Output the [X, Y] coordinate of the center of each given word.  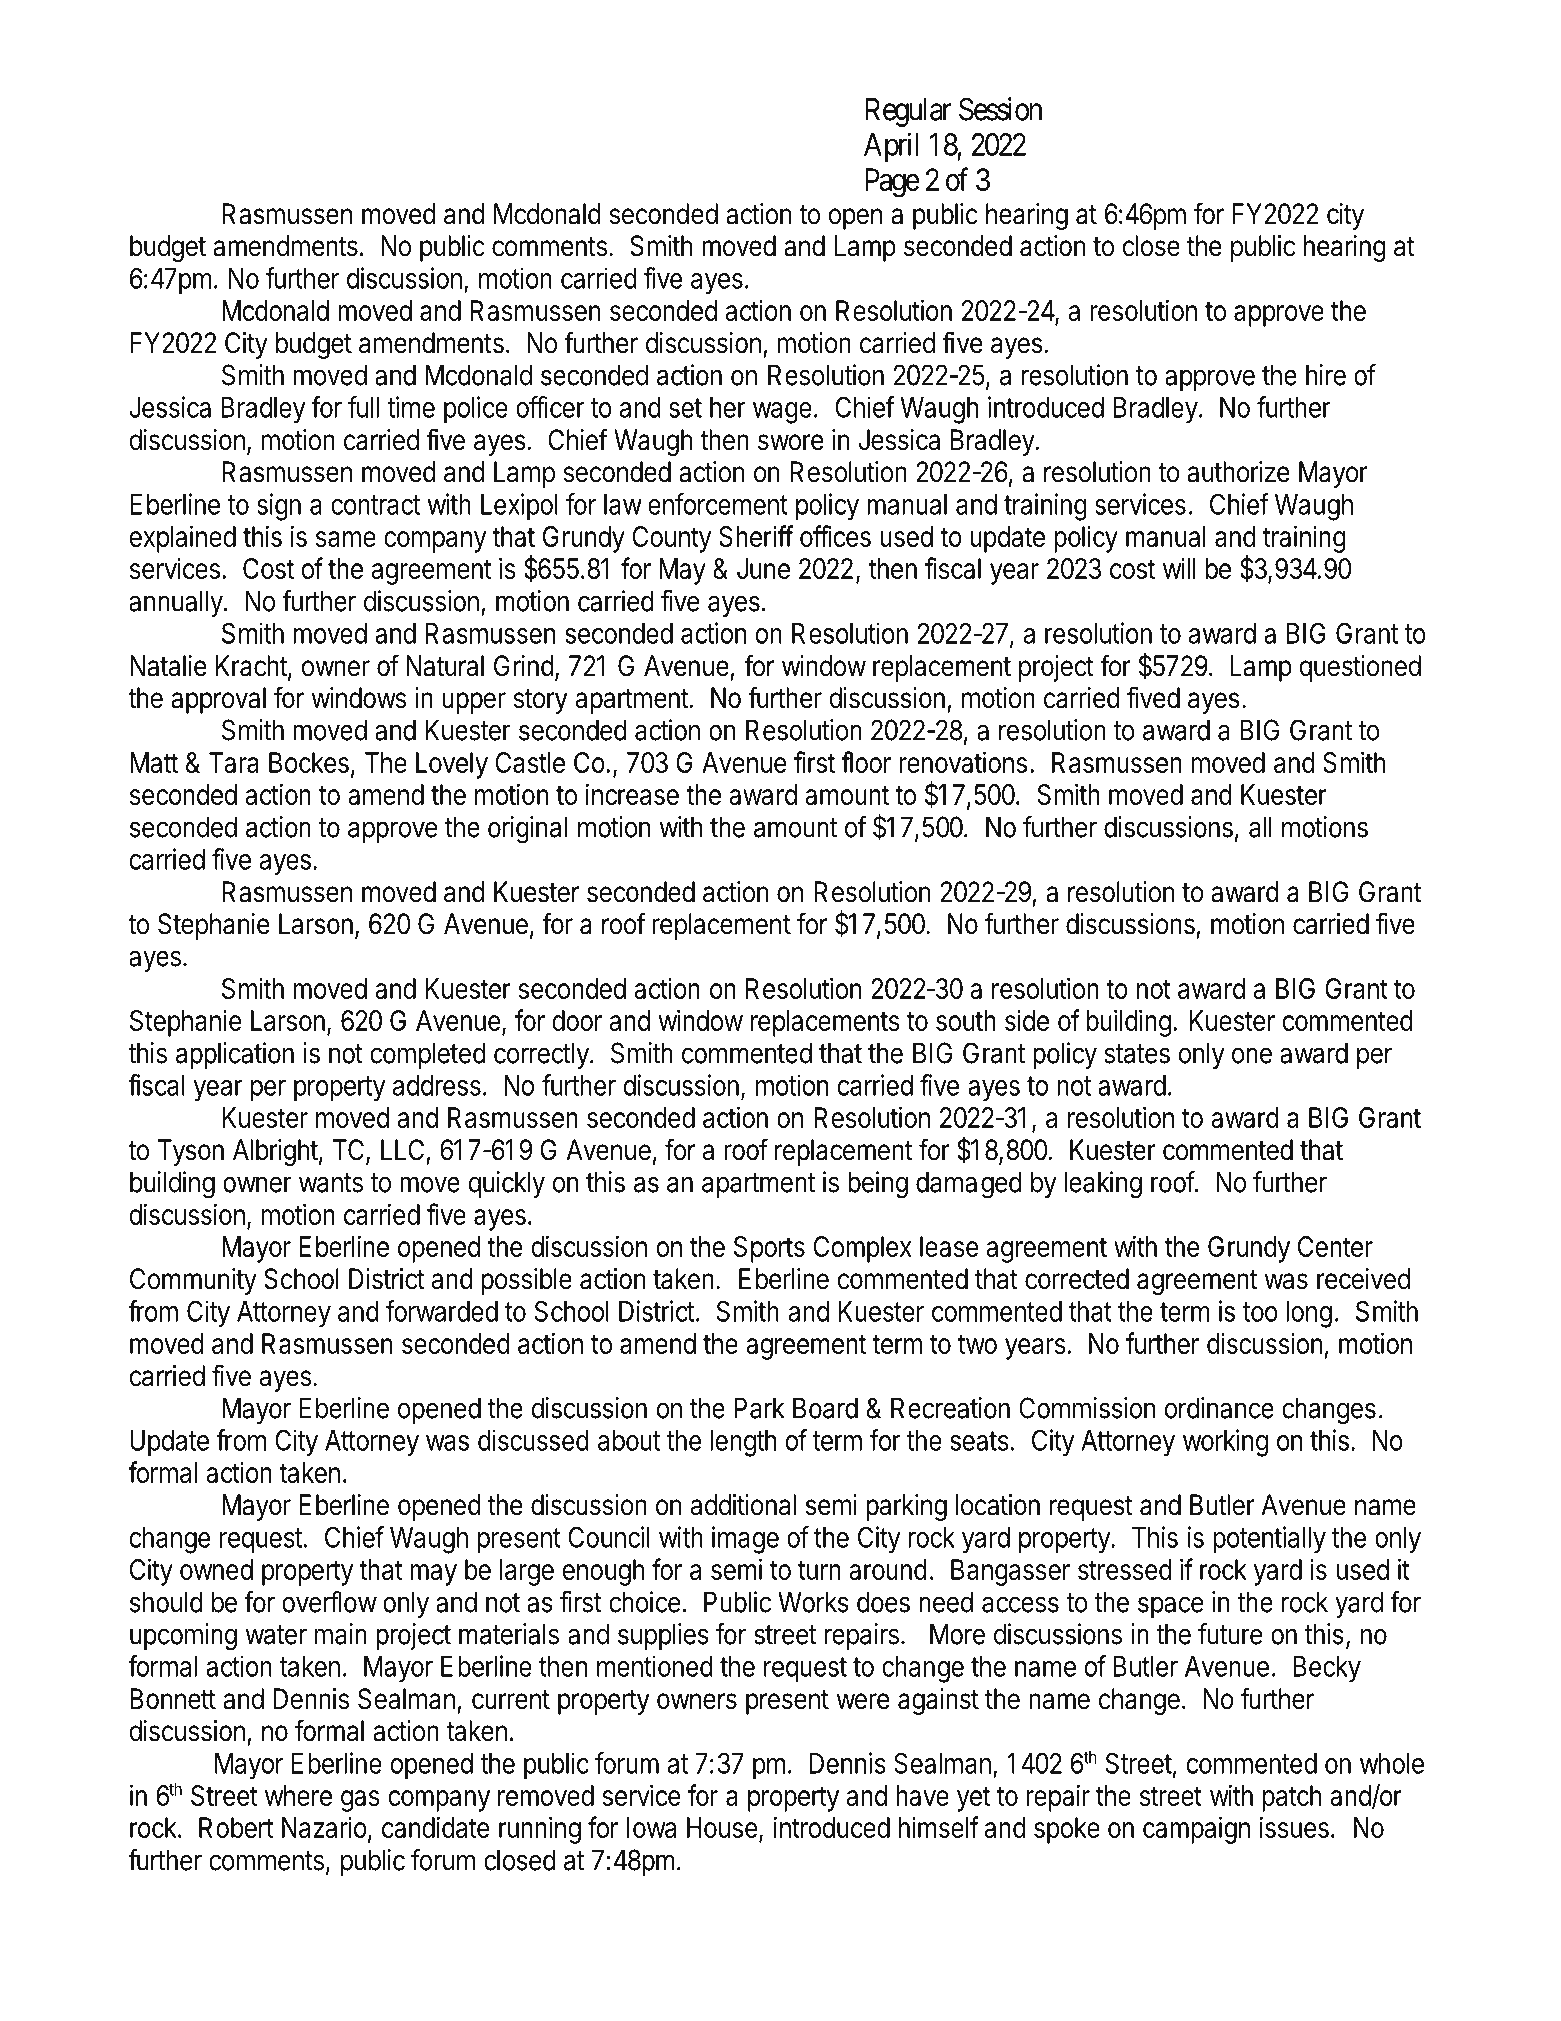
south [966, 1020]
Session [1000, 109]
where [298, 1795]
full [363, 407]
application [235, 1055]
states [1137, 1054]
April [891, 147]
